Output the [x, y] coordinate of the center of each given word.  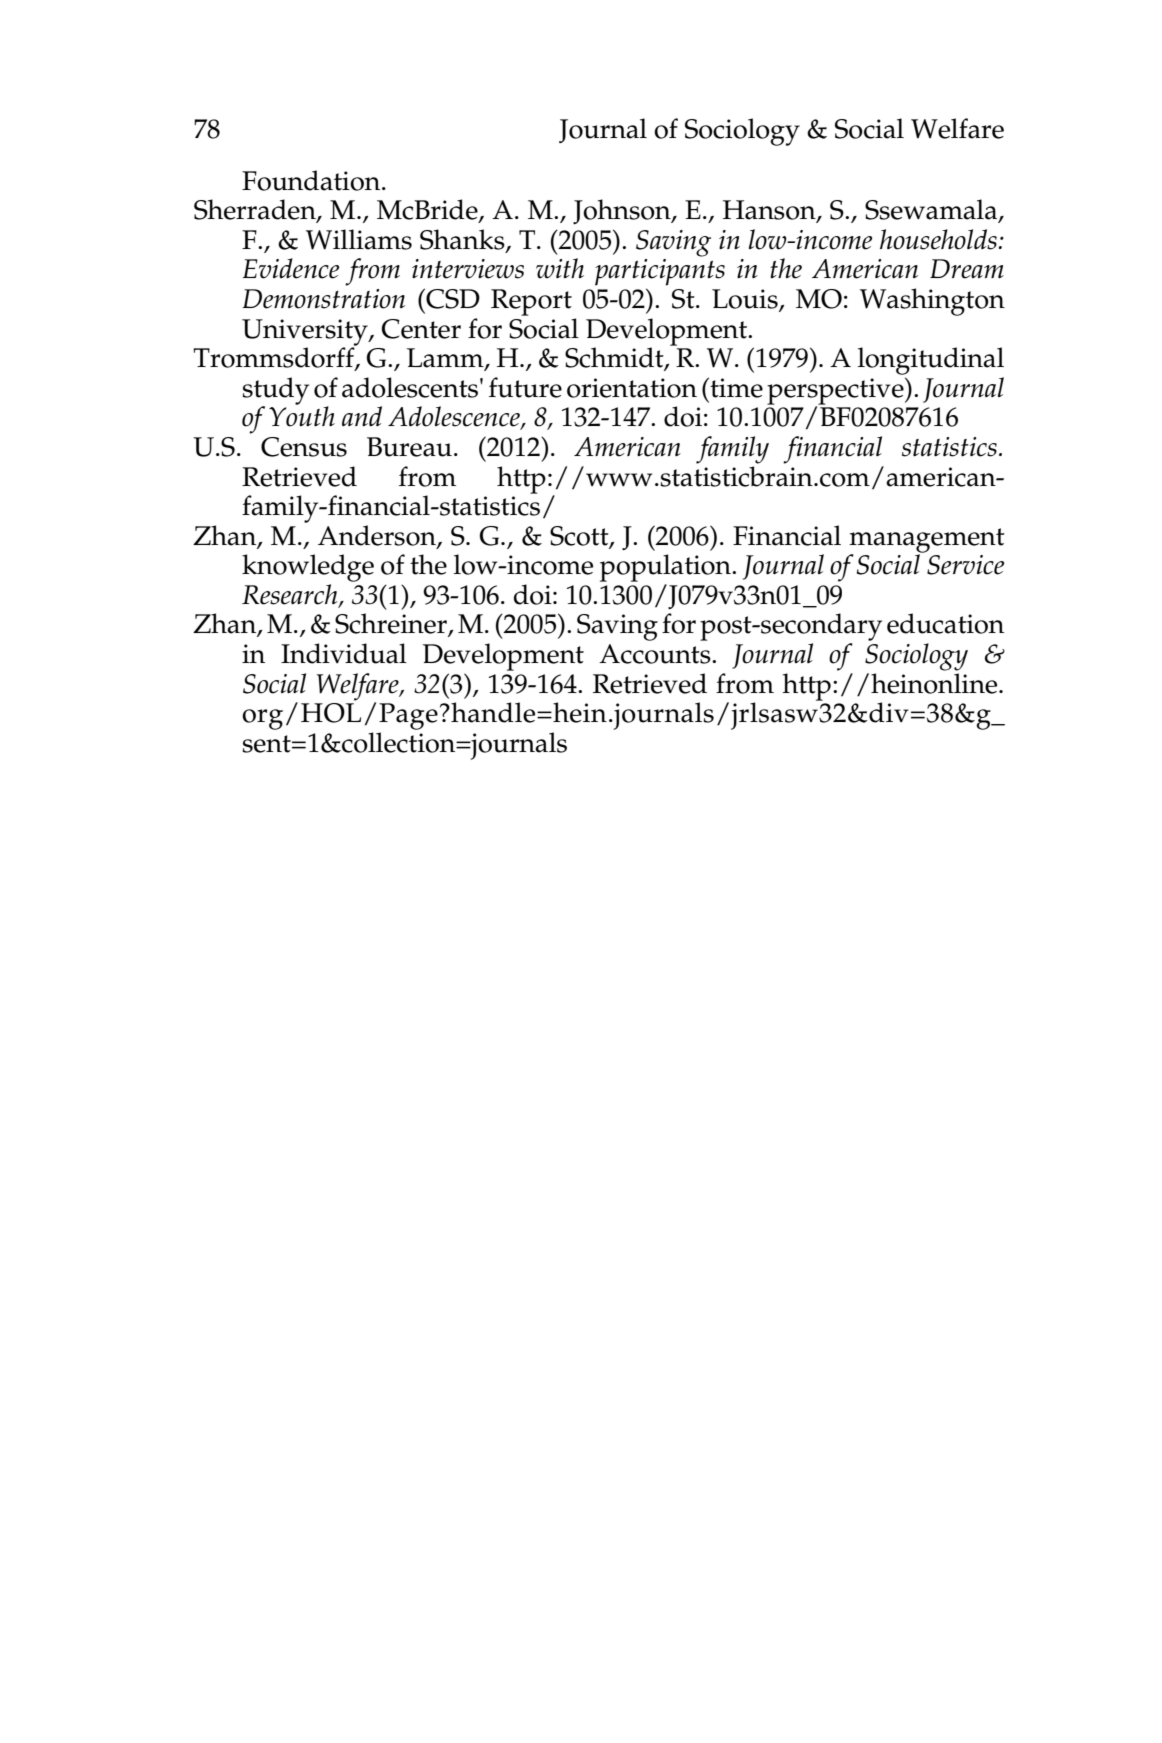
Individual [344, 653]
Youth [302, 415]
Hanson [770, 211]
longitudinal [931, 361]
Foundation [312, 180]
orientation [632, 388]
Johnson [623, 211]
